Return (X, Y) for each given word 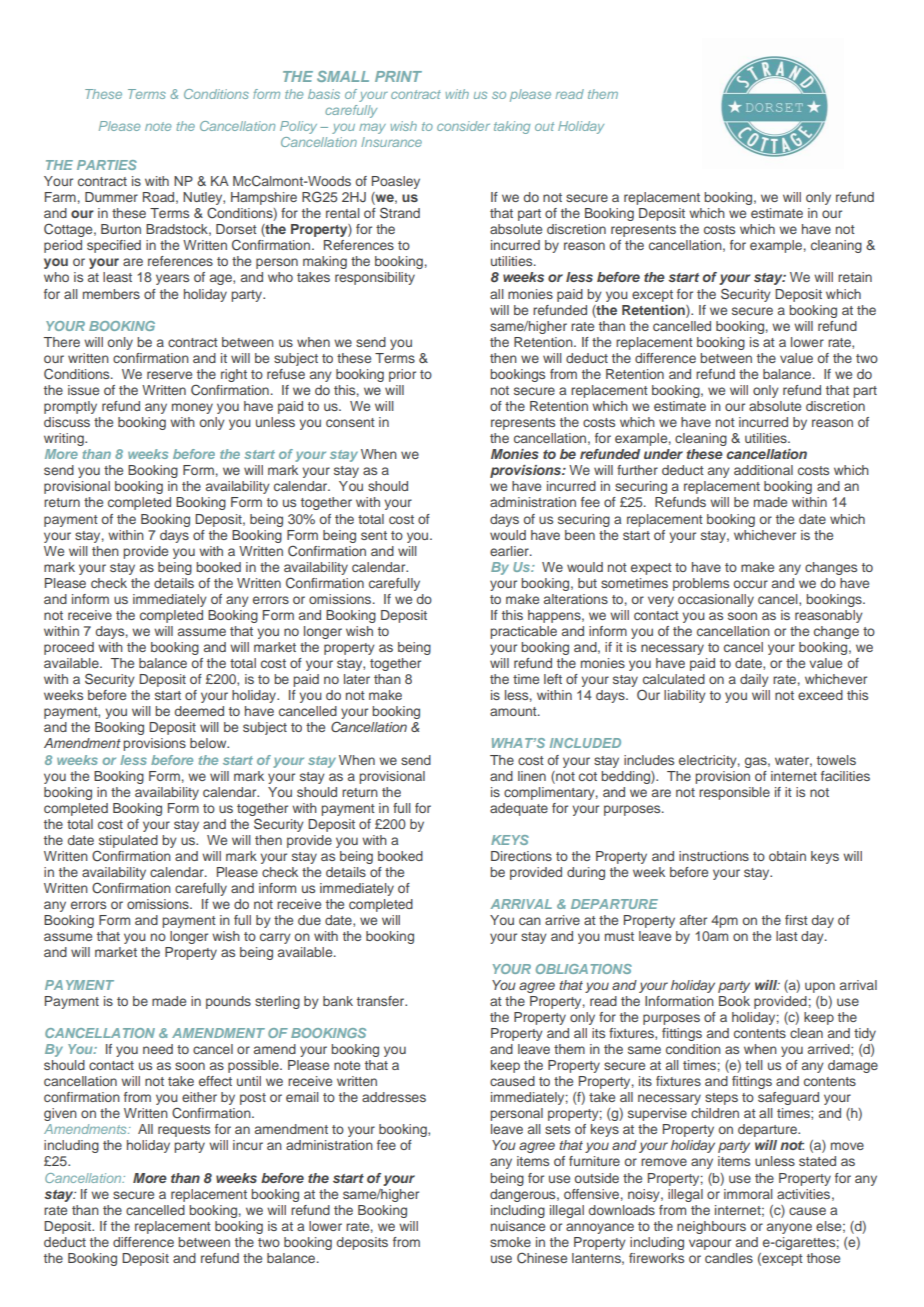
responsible (734, 793)
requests (184, 1131)
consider (463, 126)
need (158, 1049)
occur (751, 584)
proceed (69, 648)
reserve (169, 375)
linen (532, 776)
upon (820, 987)
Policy (298, 127)
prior (402, 375)
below (209, 743)
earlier (510, 551)
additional (763, 470)
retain (855, 277)
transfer (382, 1001)
